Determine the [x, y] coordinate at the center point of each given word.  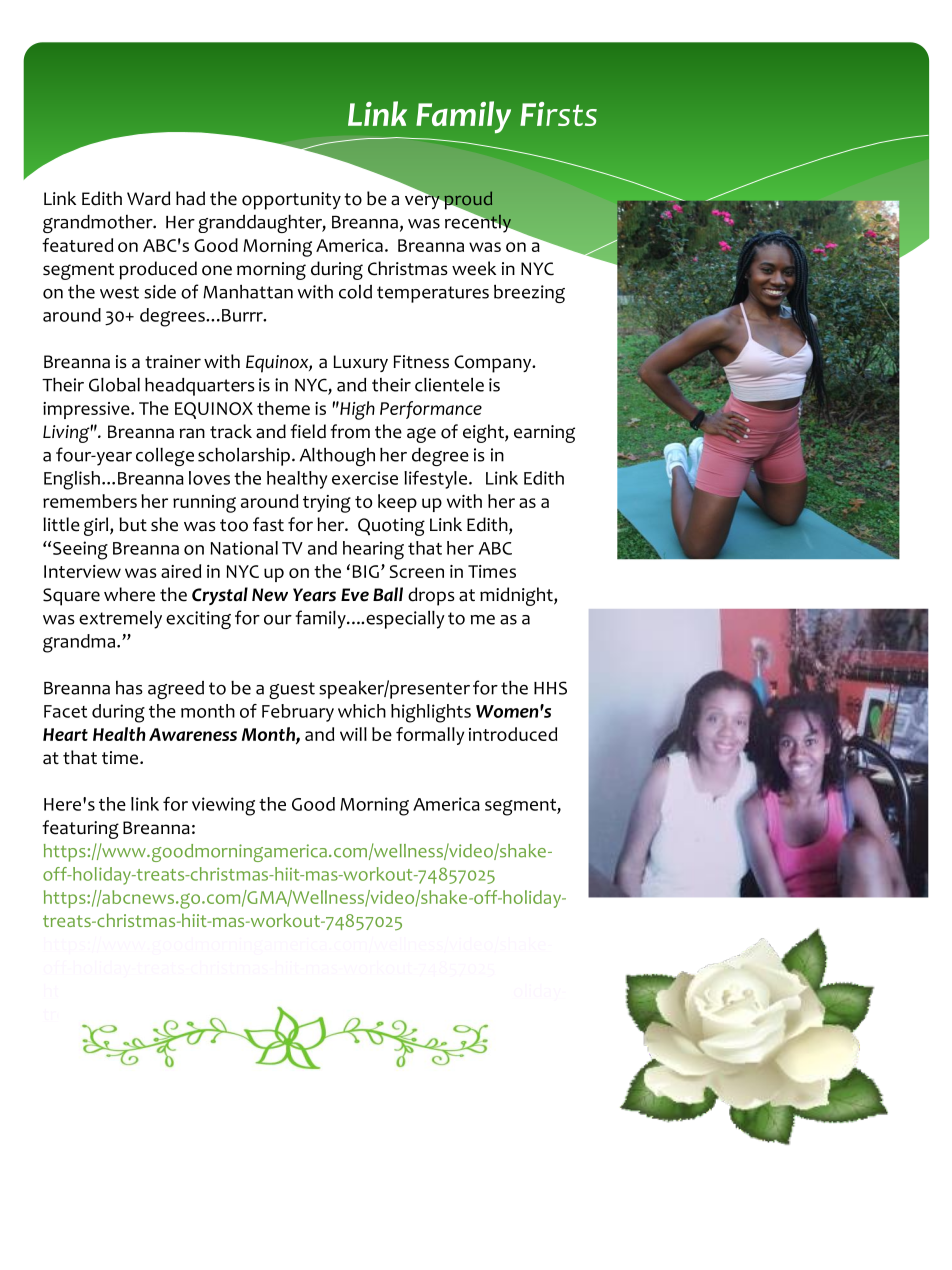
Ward [148, 198]
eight [484, 433]
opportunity [291, 201]
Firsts [558, 114]
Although [337, 457]
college [165, 457]
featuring [80, 829]
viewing [223, 806]
